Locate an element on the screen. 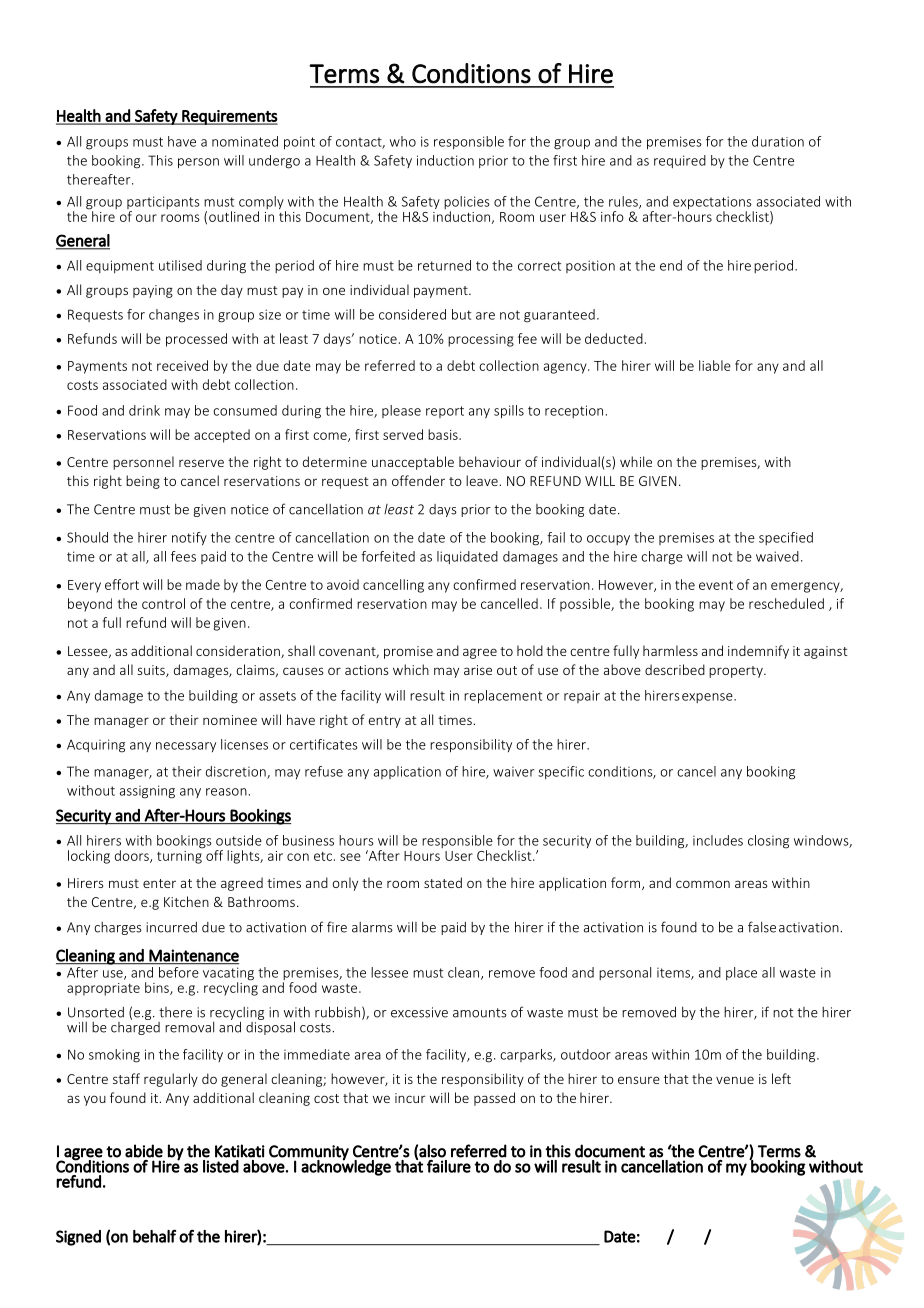  participants is located at coordinates (163, 204).
